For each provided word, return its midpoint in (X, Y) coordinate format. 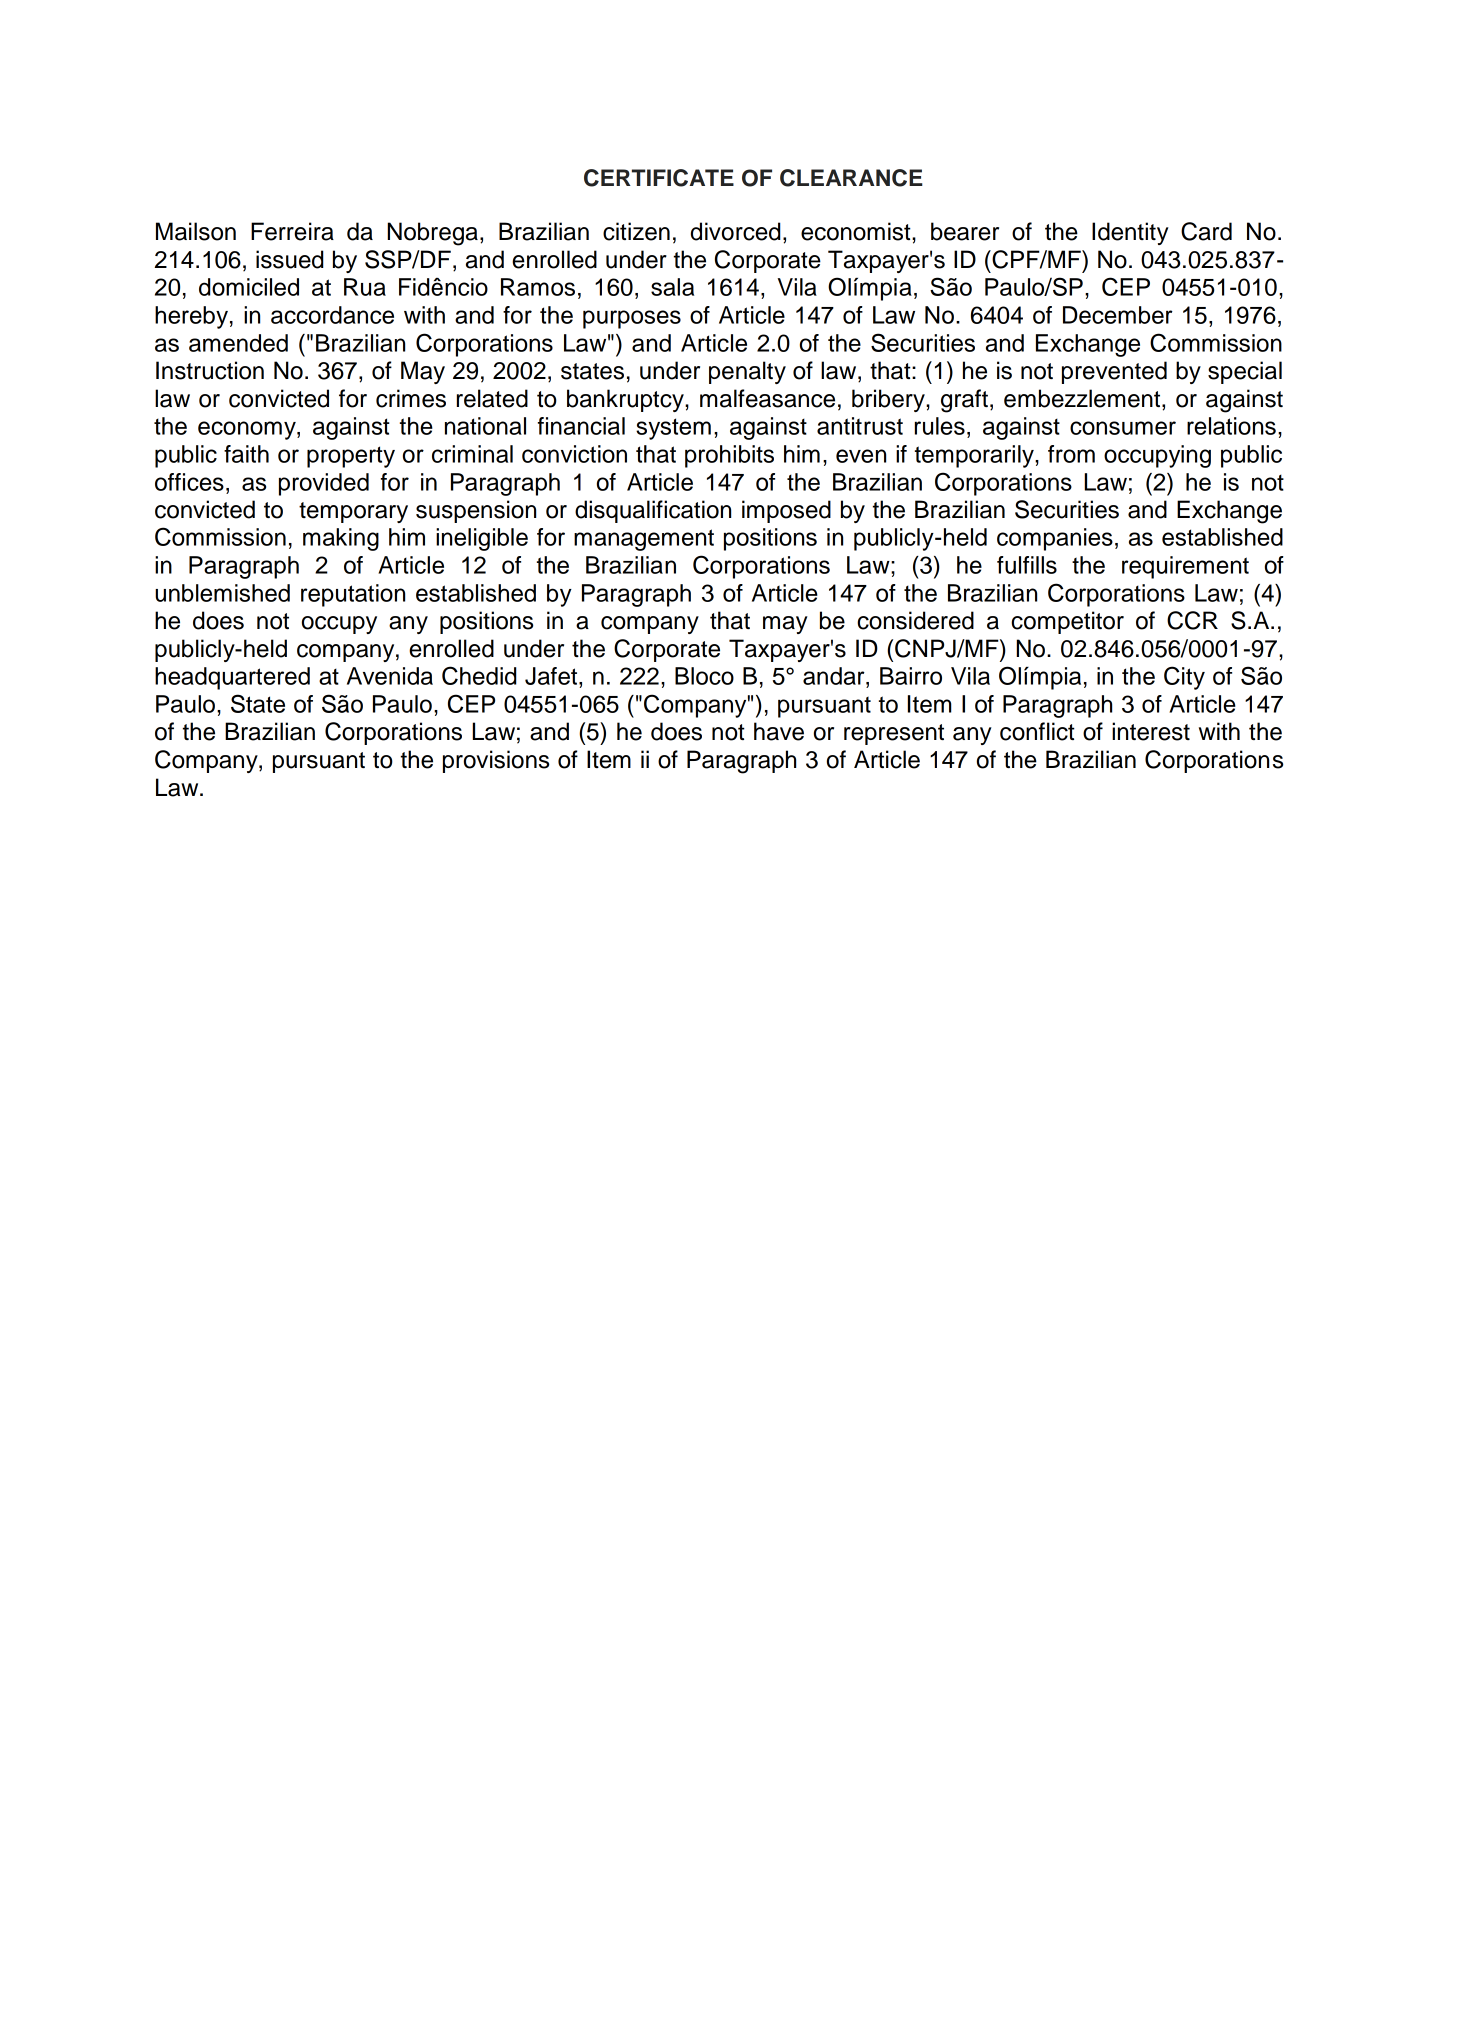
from (1071, 454)
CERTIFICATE (659, 178)
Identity (1130, 233)
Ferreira (292, 231)
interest (1151, 731)
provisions (496, 761)
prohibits (729, 456)
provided (324, 484)
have (779, 731)
